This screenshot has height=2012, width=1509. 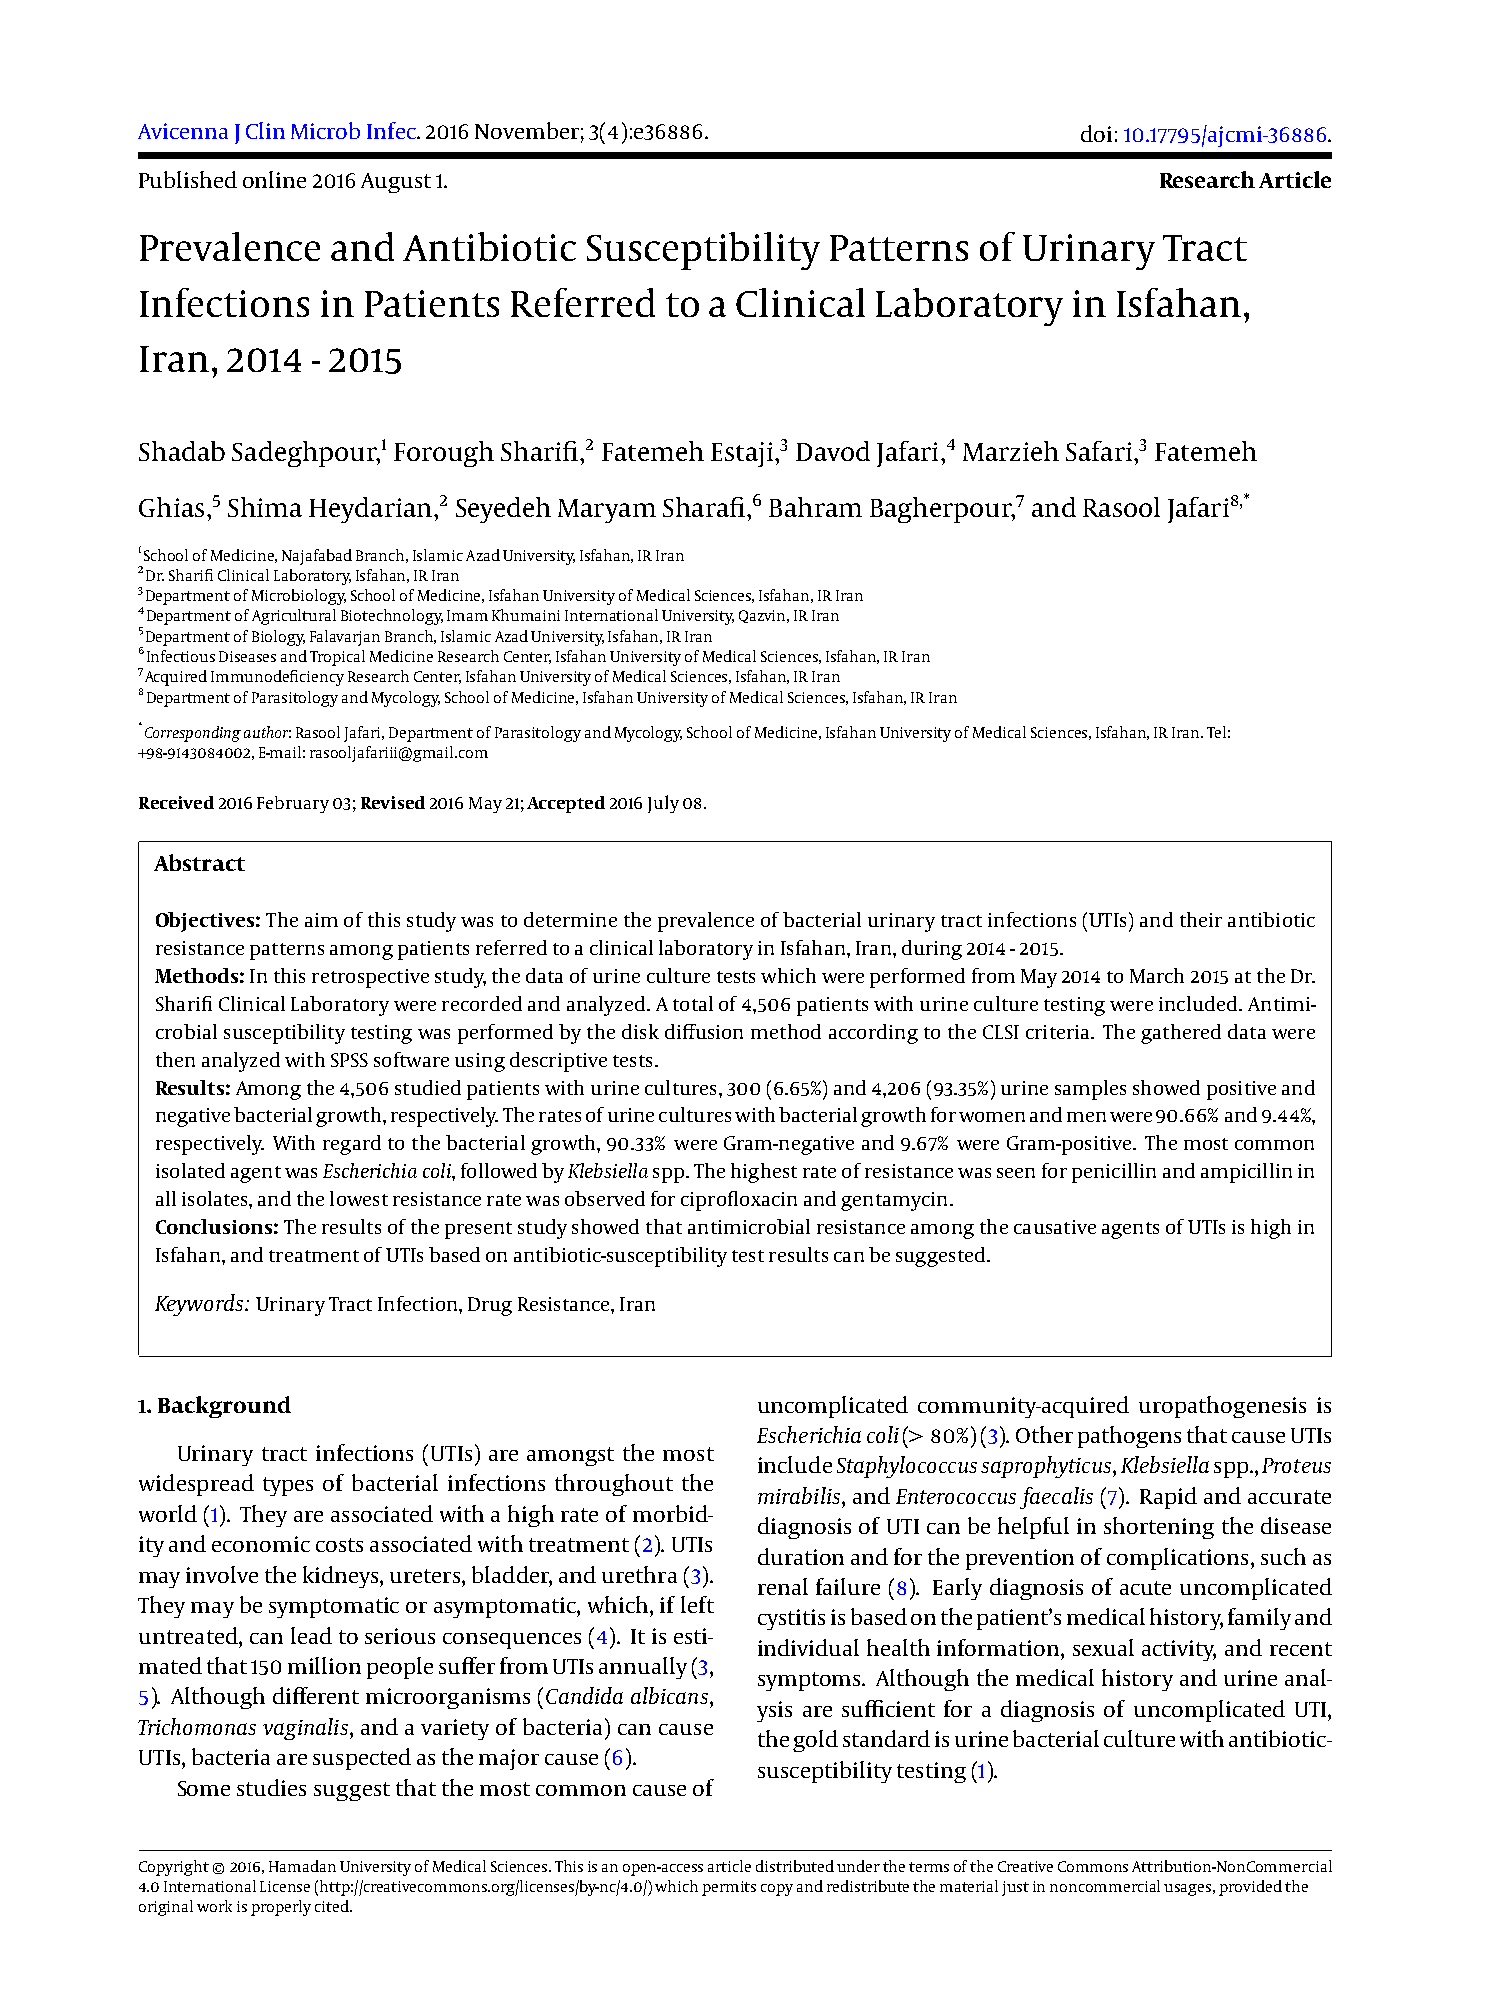 What do you see at coordinates (1096, 133) in the screenshot?
I see `doi` at bounding box center [1096, 133].
